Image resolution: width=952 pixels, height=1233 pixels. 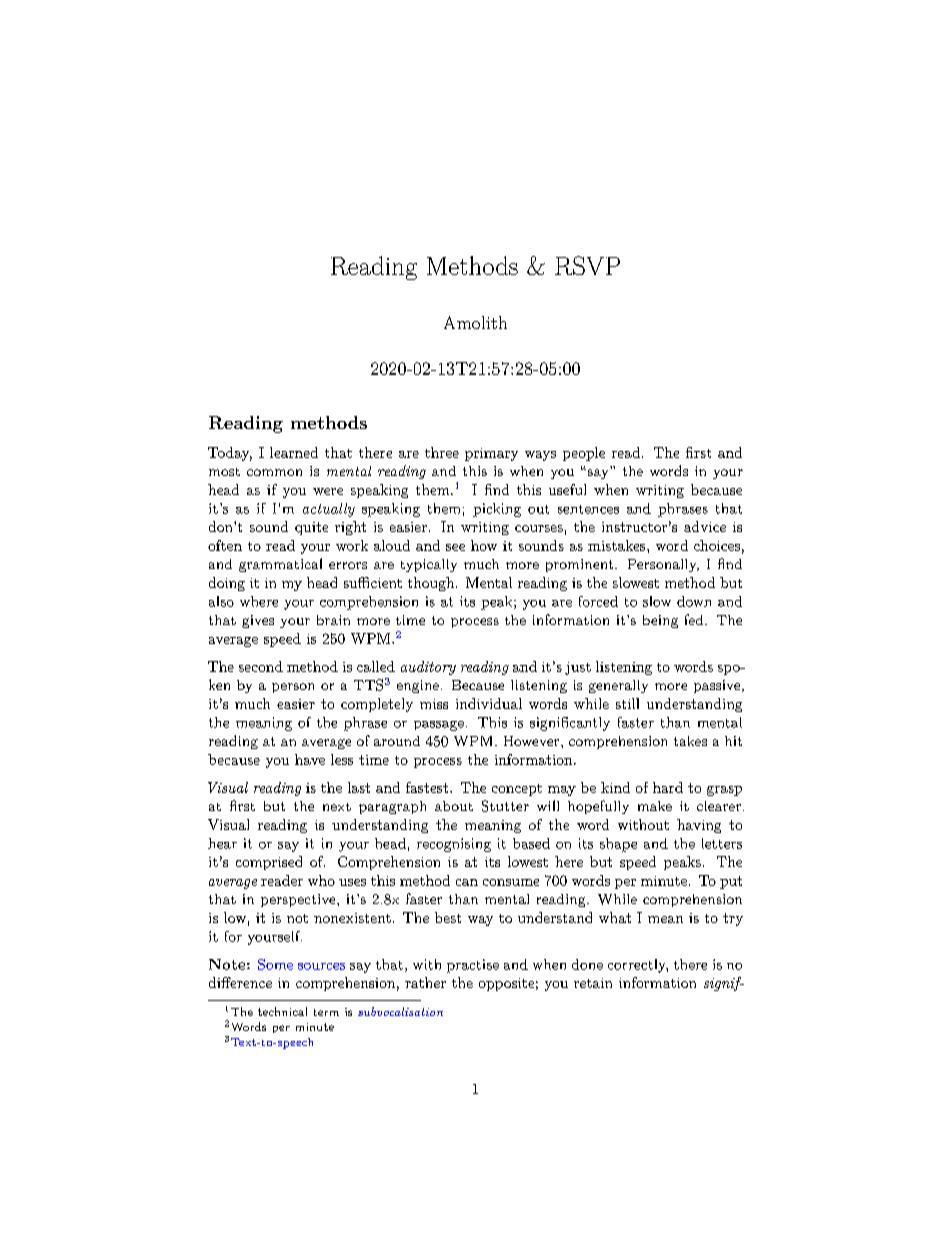 What do you see at coordinates (584, 454) in the screenshot?
I see `people` at bounding box center [584, 454].
